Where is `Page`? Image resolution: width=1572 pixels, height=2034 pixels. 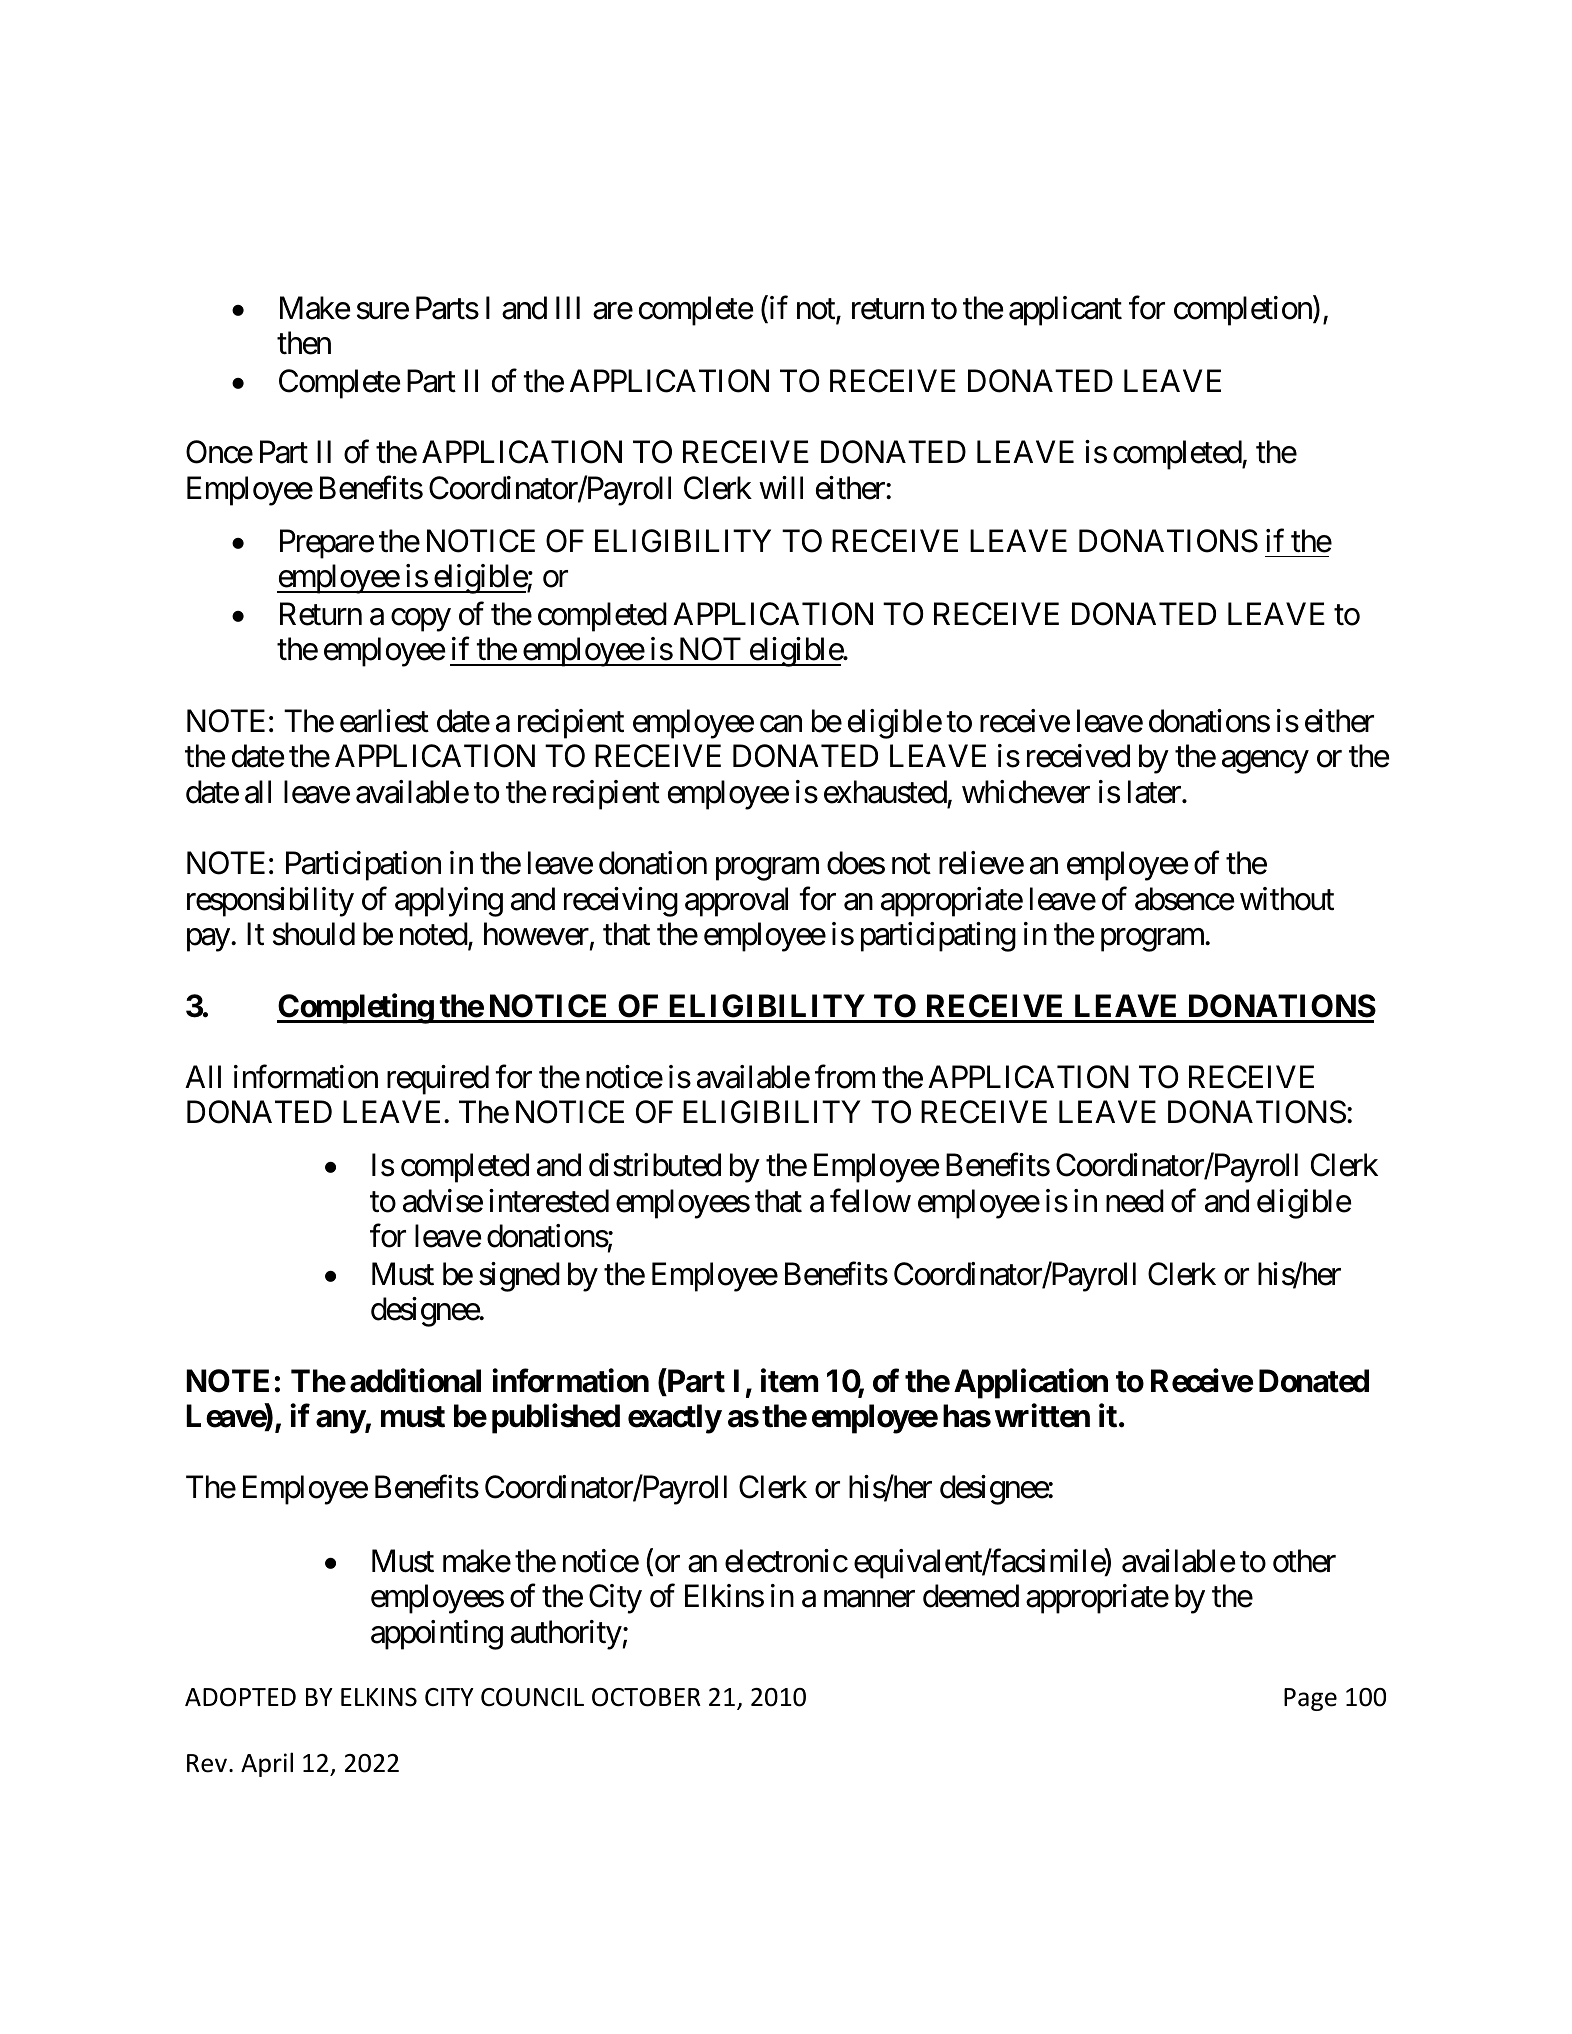
Page is located at coordinates (1310, 1699).
